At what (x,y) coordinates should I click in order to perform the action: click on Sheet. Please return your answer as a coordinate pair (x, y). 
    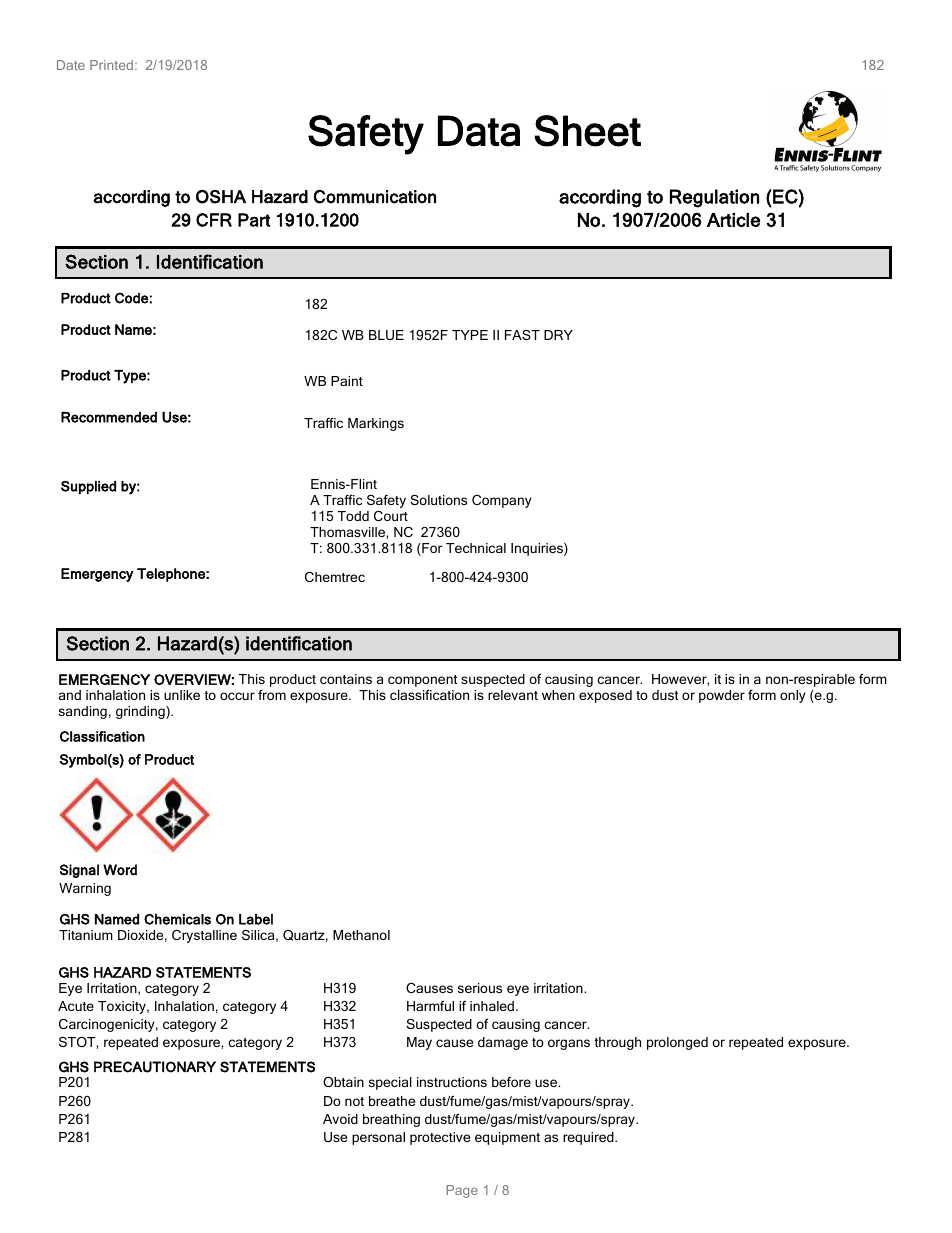
    Looking at the image, I should click on (587, 131).
